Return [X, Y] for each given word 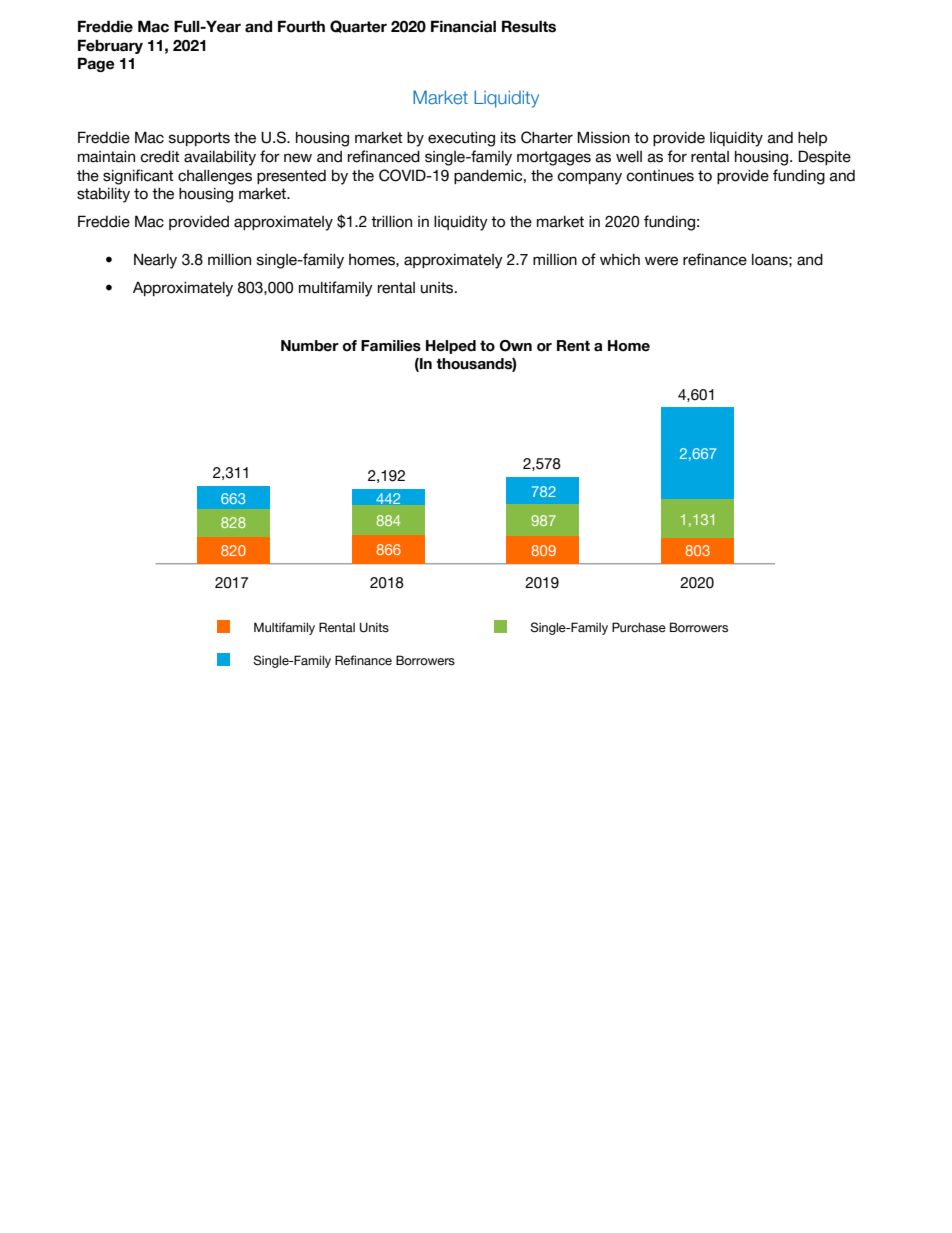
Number [310, 346]
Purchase [639, 627]
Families [391, 346]
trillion [391, 222]
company [589, 178]
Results [529, 26]
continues [660, 176]
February [110, 46]
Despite [824, 157]
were [661, 261]
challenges [215, 177]
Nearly [155, 261]
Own [515, 346]
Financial [463, 26]
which [620, 260]
